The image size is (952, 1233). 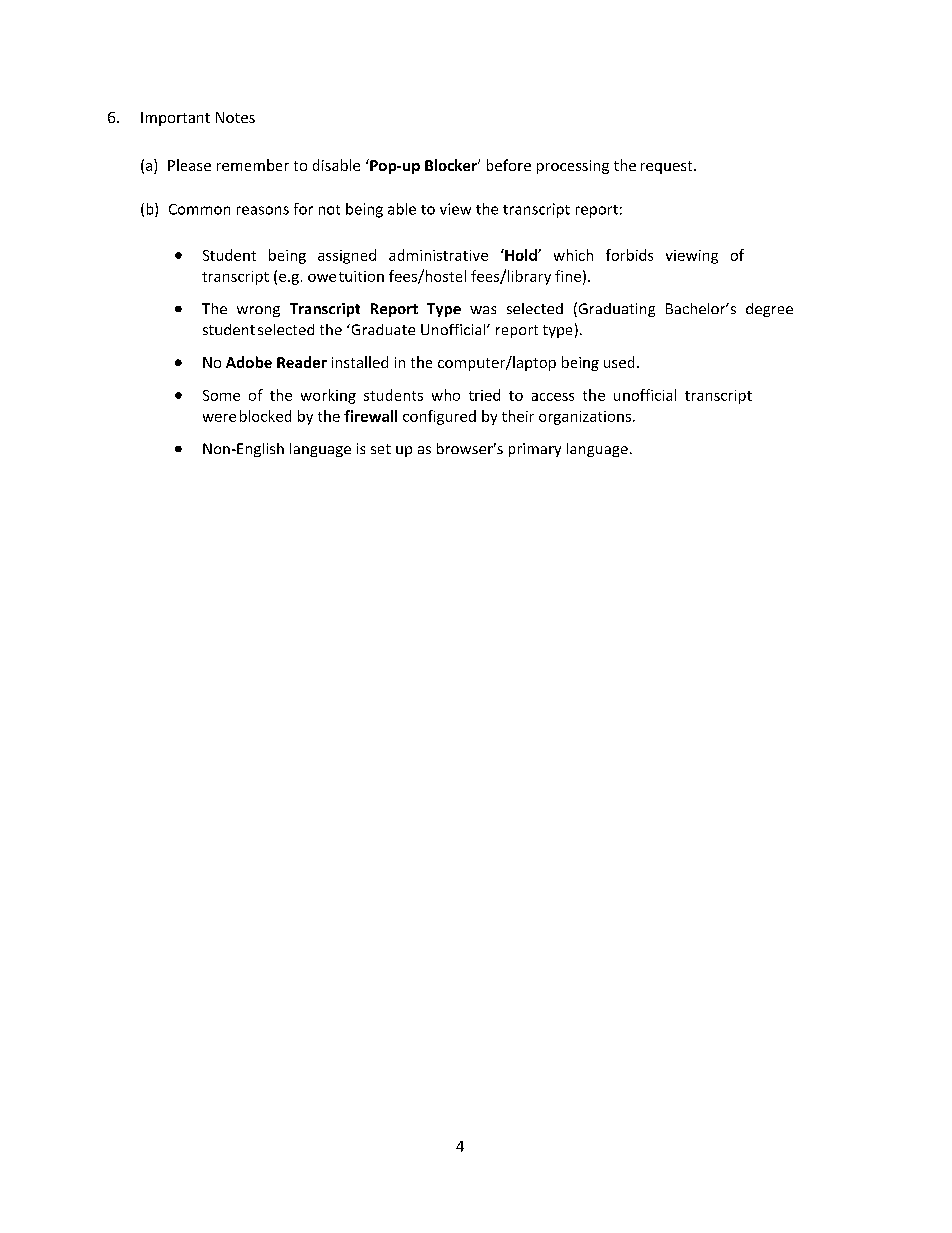 I want to click on were, so click(x=219, y=418).
